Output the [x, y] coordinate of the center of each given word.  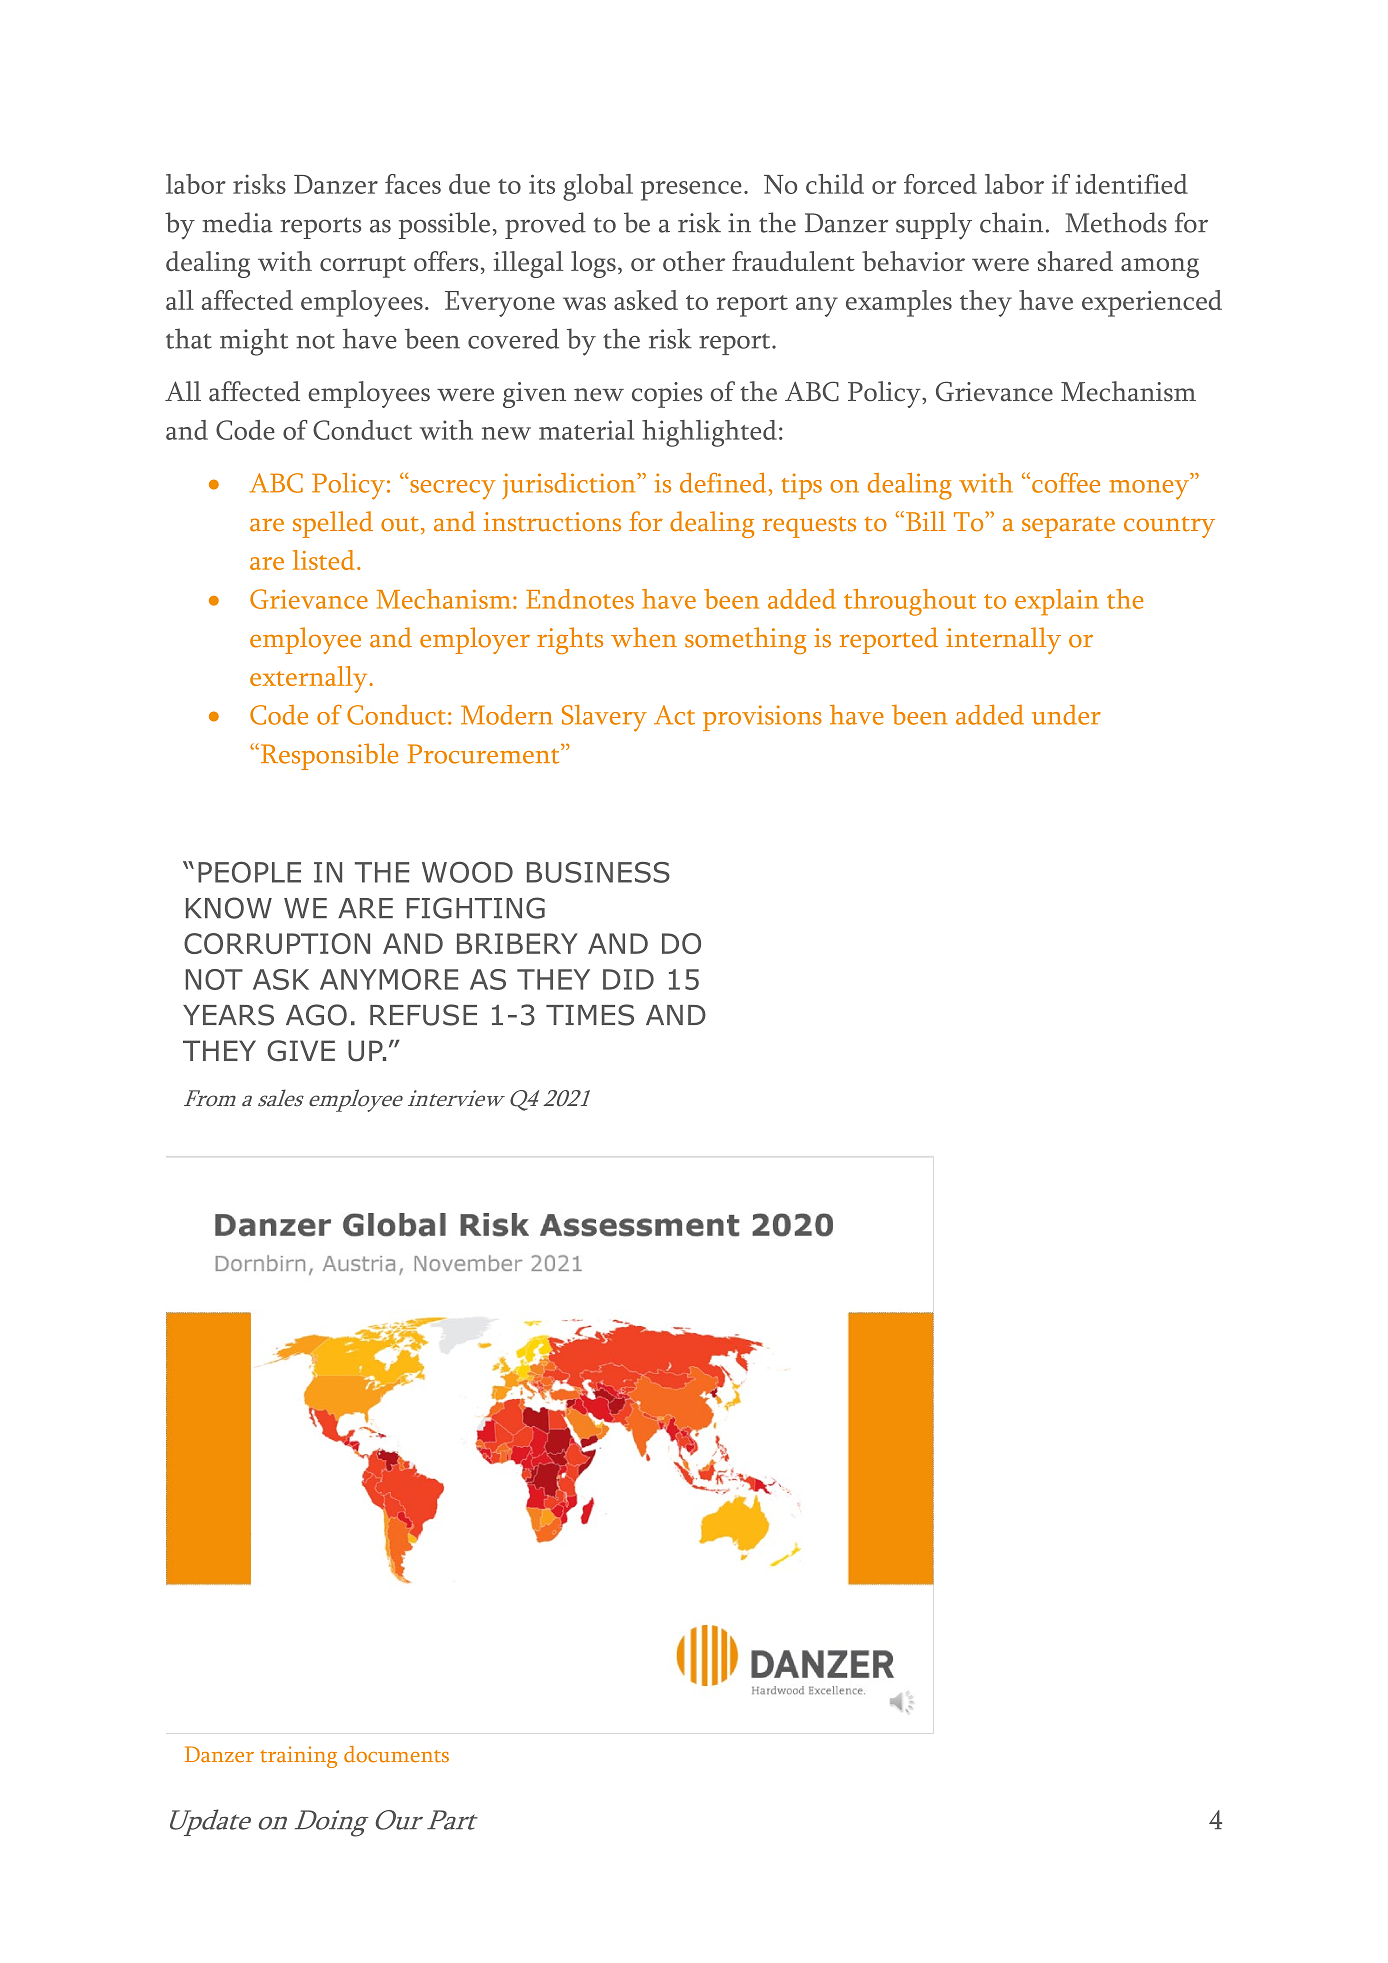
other [694, 261]
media [237, 222]
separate [1068, 527]
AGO [316, 1015]
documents [396, 1754]
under [1066, 715]
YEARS [228, 1015]
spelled [333, 524]
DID [628, 979]
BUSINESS [598, 872]
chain [1011, 222]
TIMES [590, 1015]
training [298, 1757]
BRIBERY [517, 943]
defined [723, 483]
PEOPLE [249, 872]
